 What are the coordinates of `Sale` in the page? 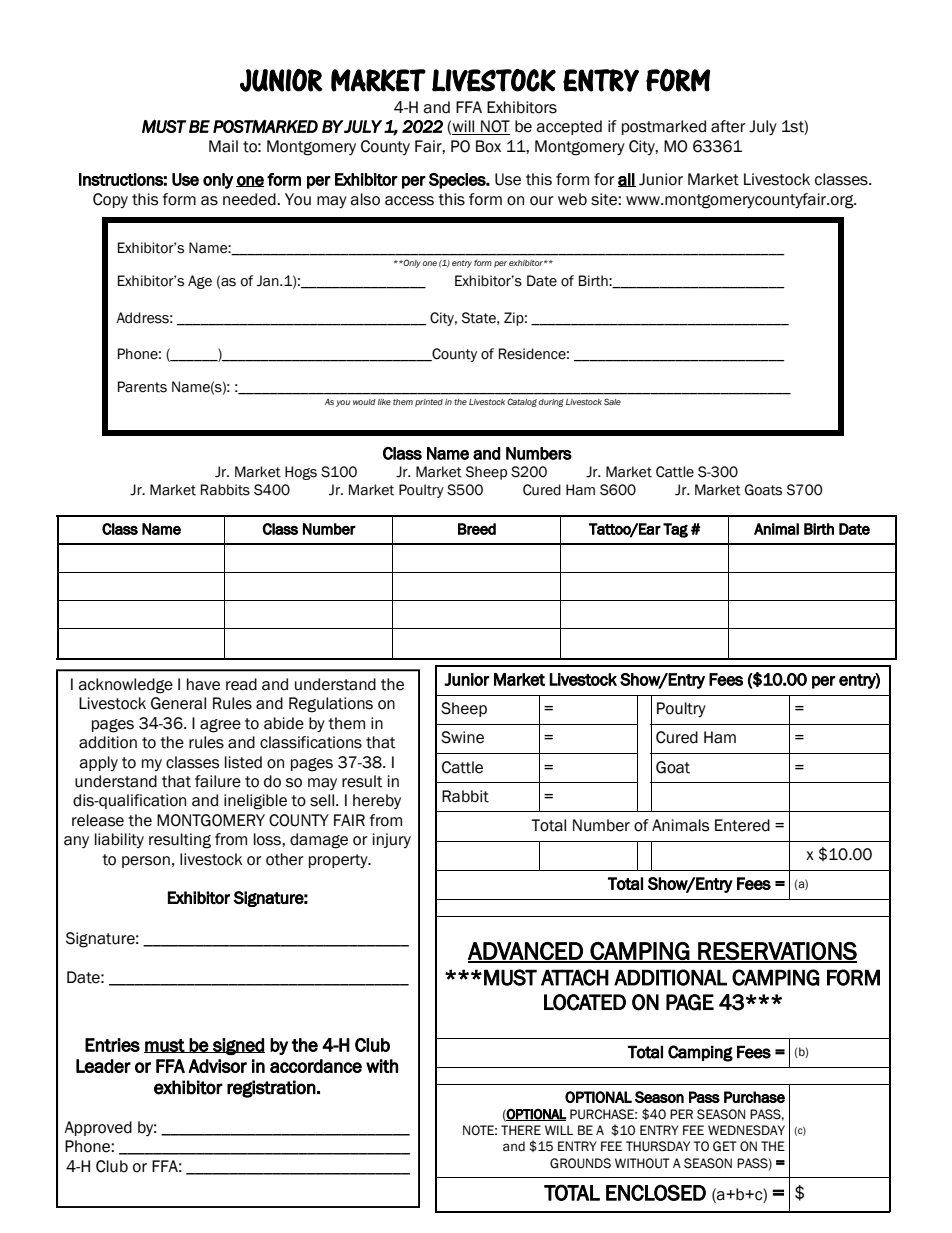 It's located at (612, 401).
